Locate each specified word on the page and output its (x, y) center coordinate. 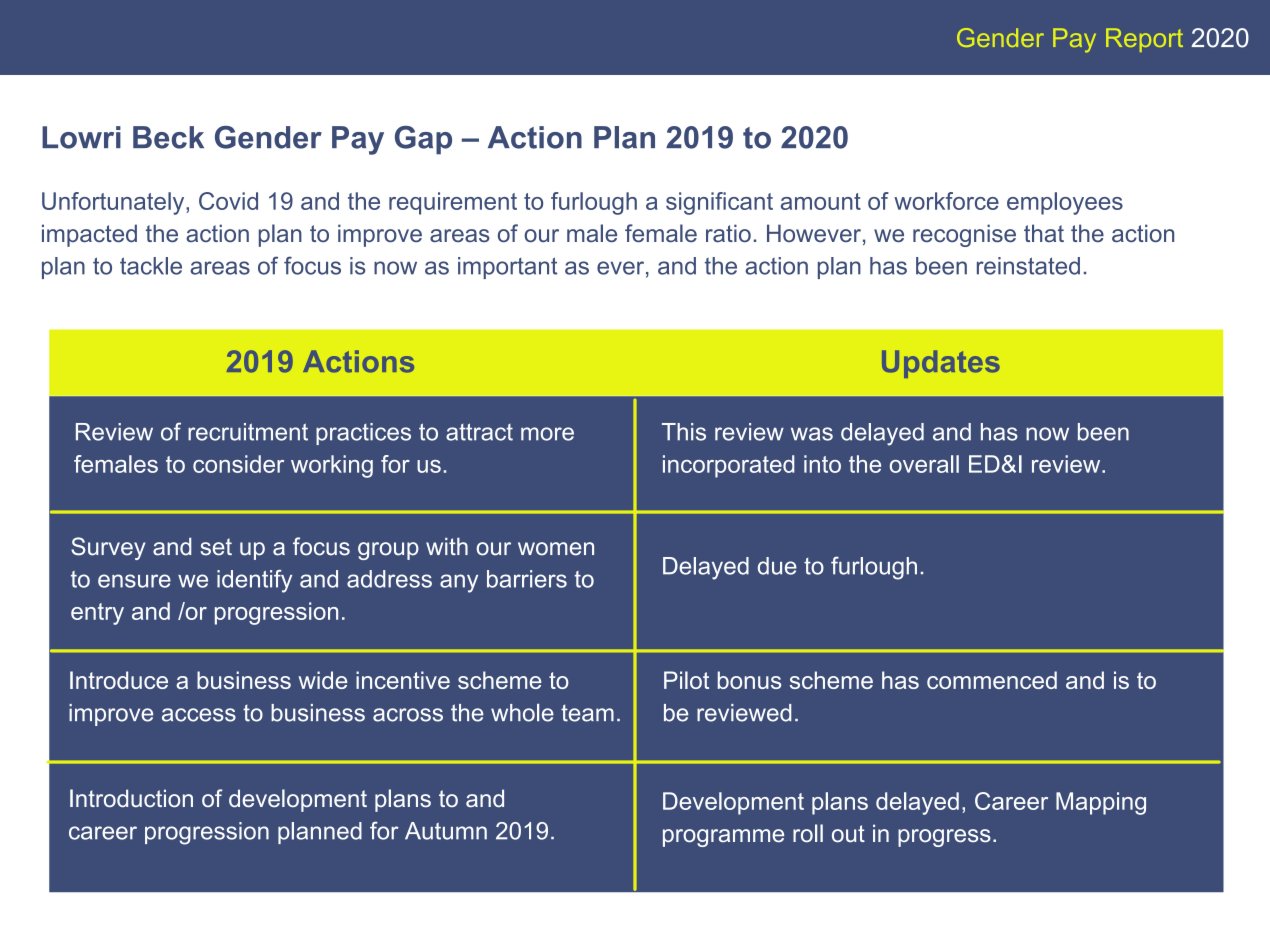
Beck (168, 137)
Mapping (1101, 803)
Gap (423, 140)
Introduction (131, 798)
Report (1144, 40)
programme (723, 838)
